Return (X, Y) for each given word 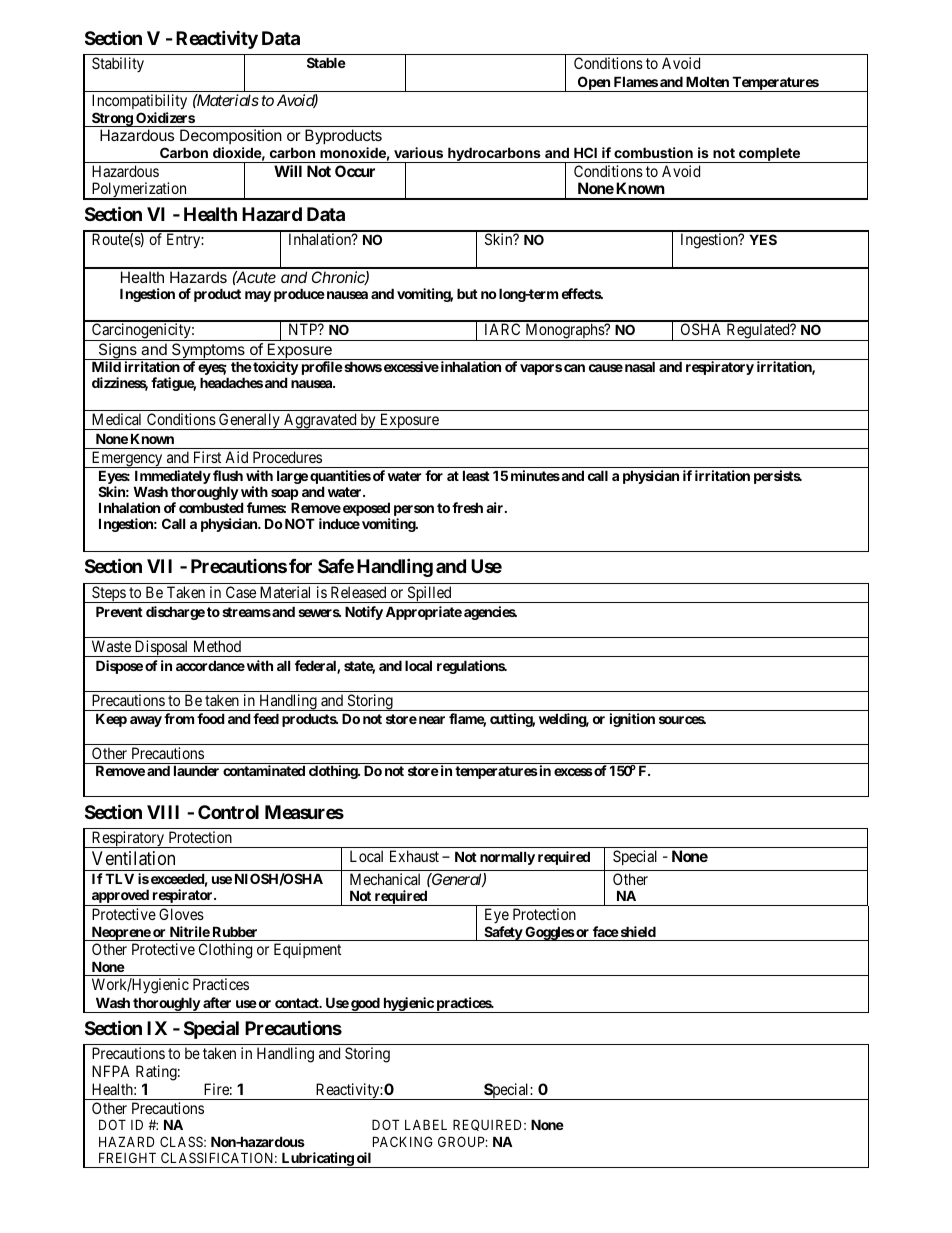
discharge (175, 613)
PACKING (403, 1141)
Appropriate (424, 613)
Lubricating (317, 1160)
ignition (632, 720)
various (418, 152)
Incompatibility (139, 103)
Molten (707, 81)
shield (637, 931)
